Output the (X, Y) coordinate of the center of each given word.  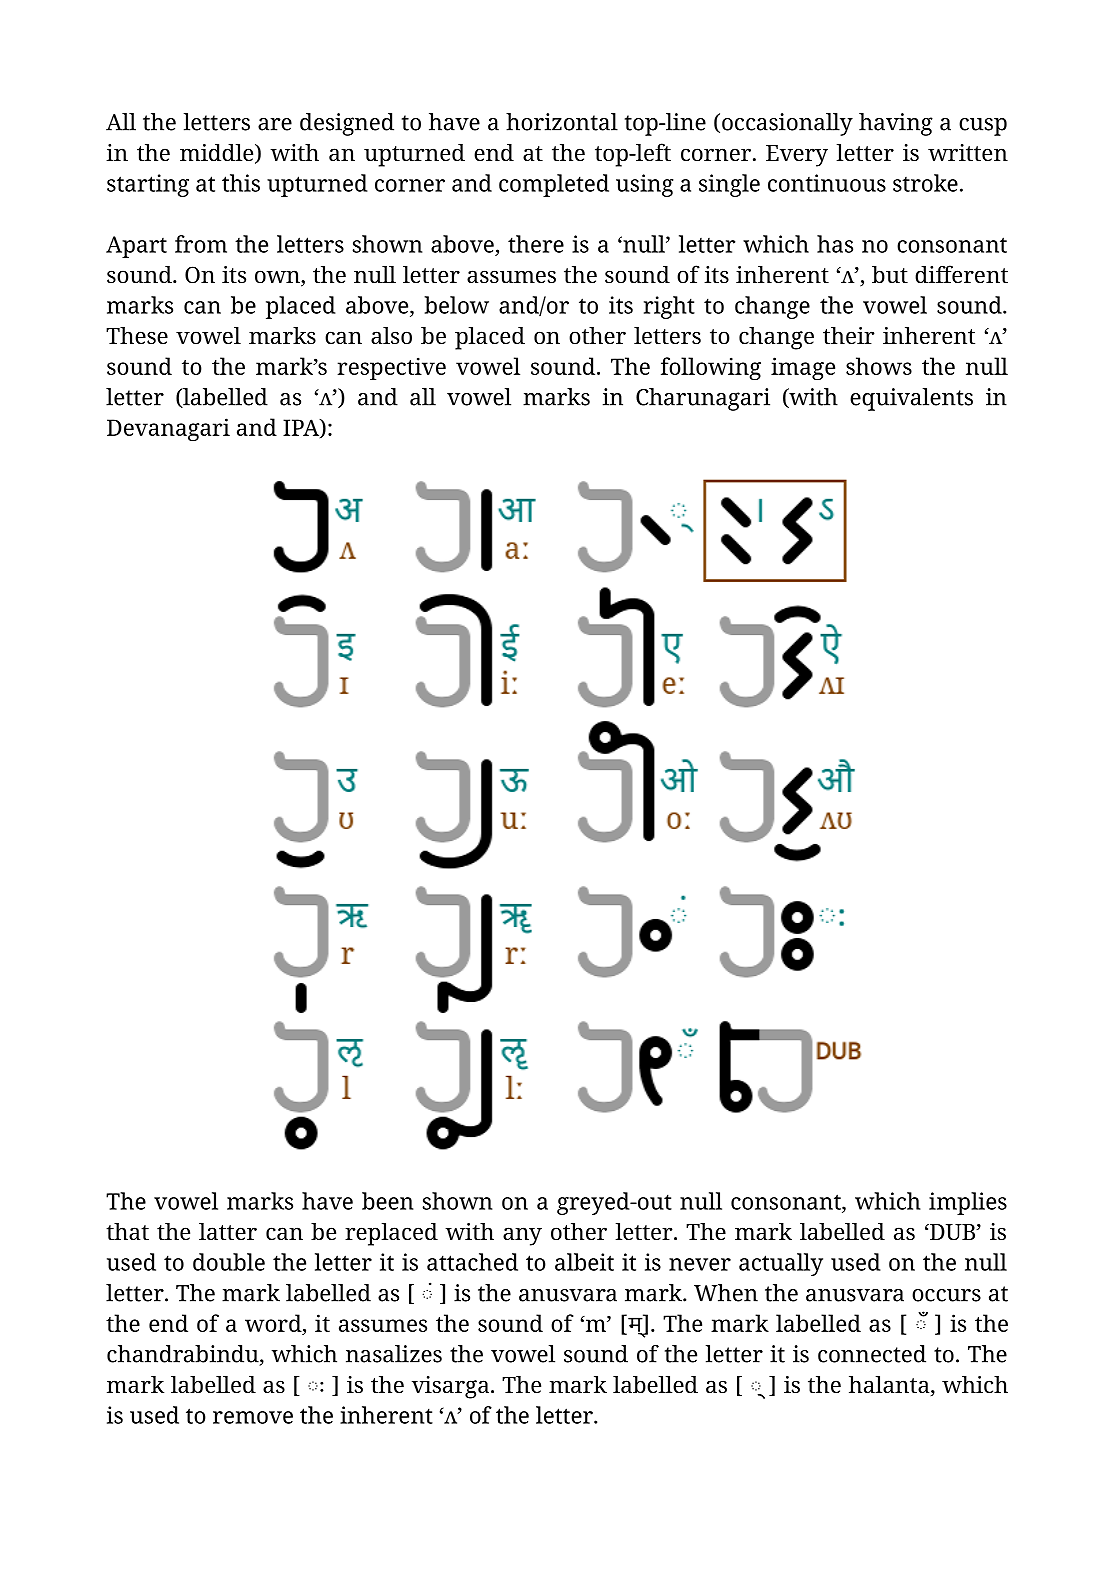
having (896, 124)
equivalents (911, 399)
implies (968, 1203)
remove (253, 1417)
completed (554, 185)
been (387, 1201)
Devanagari (168, 429)
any (522, 1236)
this (241, 183)
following (711, 368)
